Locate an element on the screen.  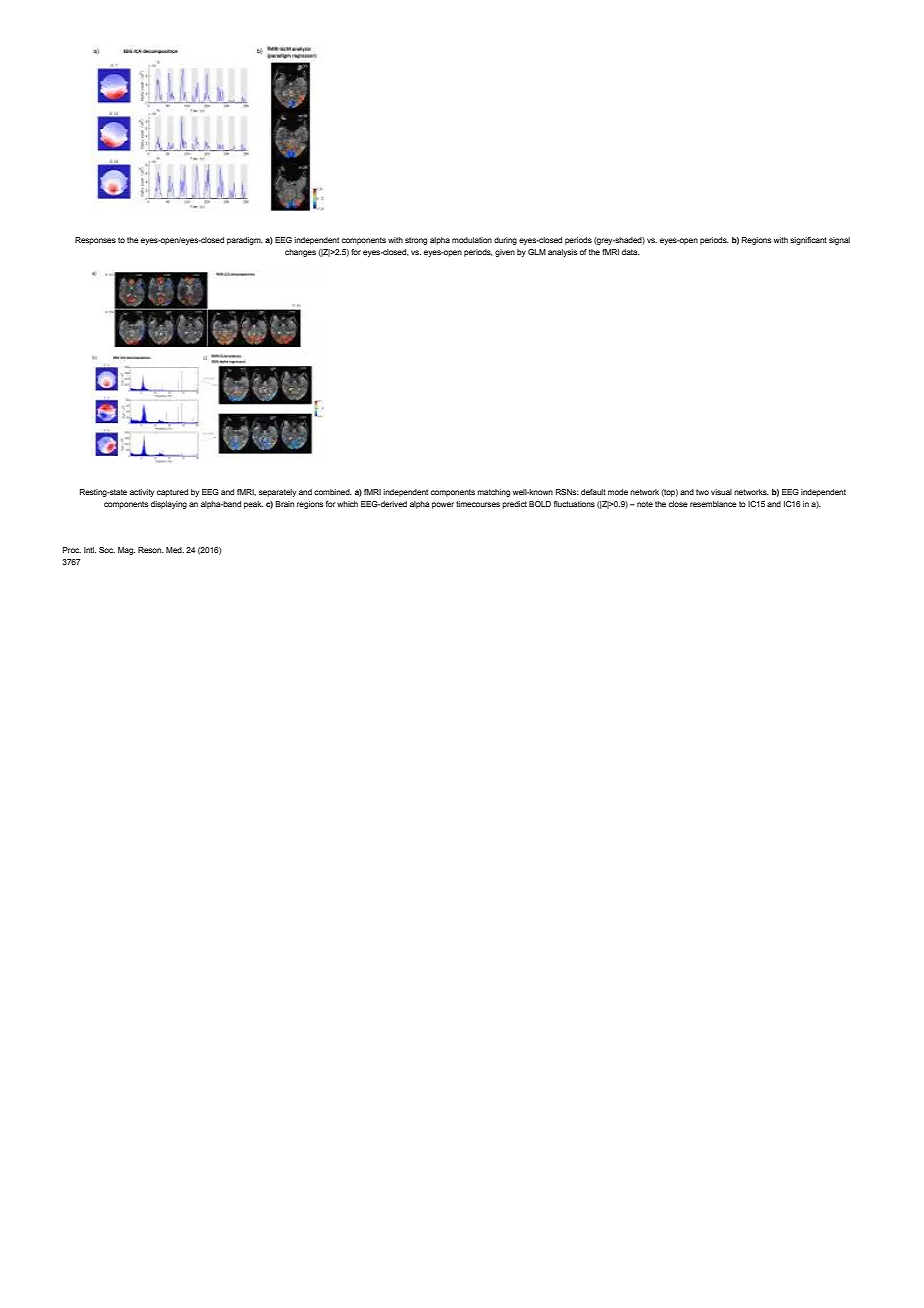
analysis is located at coordinates (562, 253).
